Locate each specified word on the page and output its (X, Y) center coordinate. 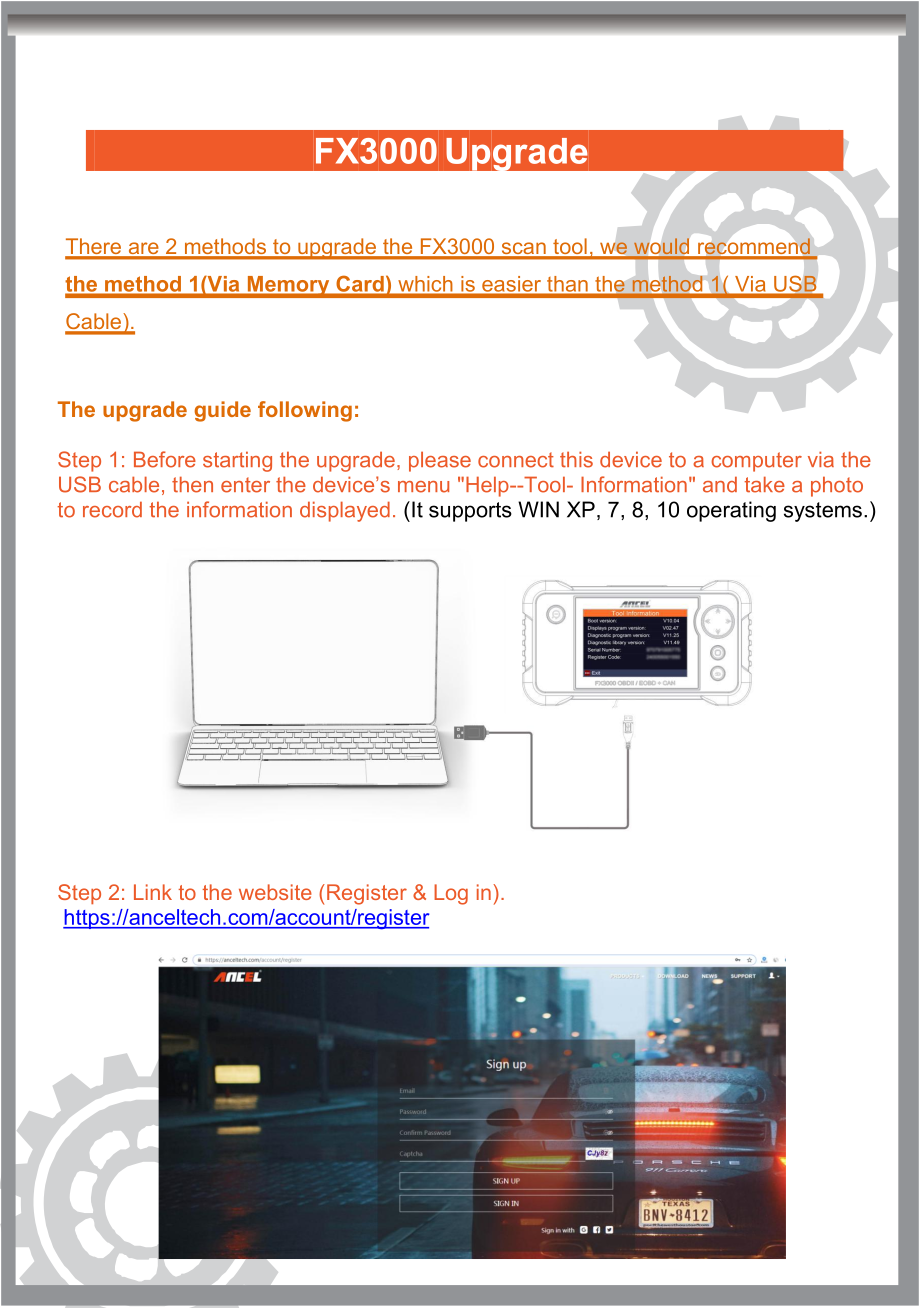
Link (153, 892)
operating (731, 511)
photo (837, 486)
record (112, 509)
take (765, 484)
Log (451, 894)
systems (823, 512)
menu (423, 487)
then (192, 484)
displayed (345, 511)
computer (756, 462)
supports (470, 512)
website (275, 892)
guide (222, 411)
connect (516, 460)
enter (245, 485)
